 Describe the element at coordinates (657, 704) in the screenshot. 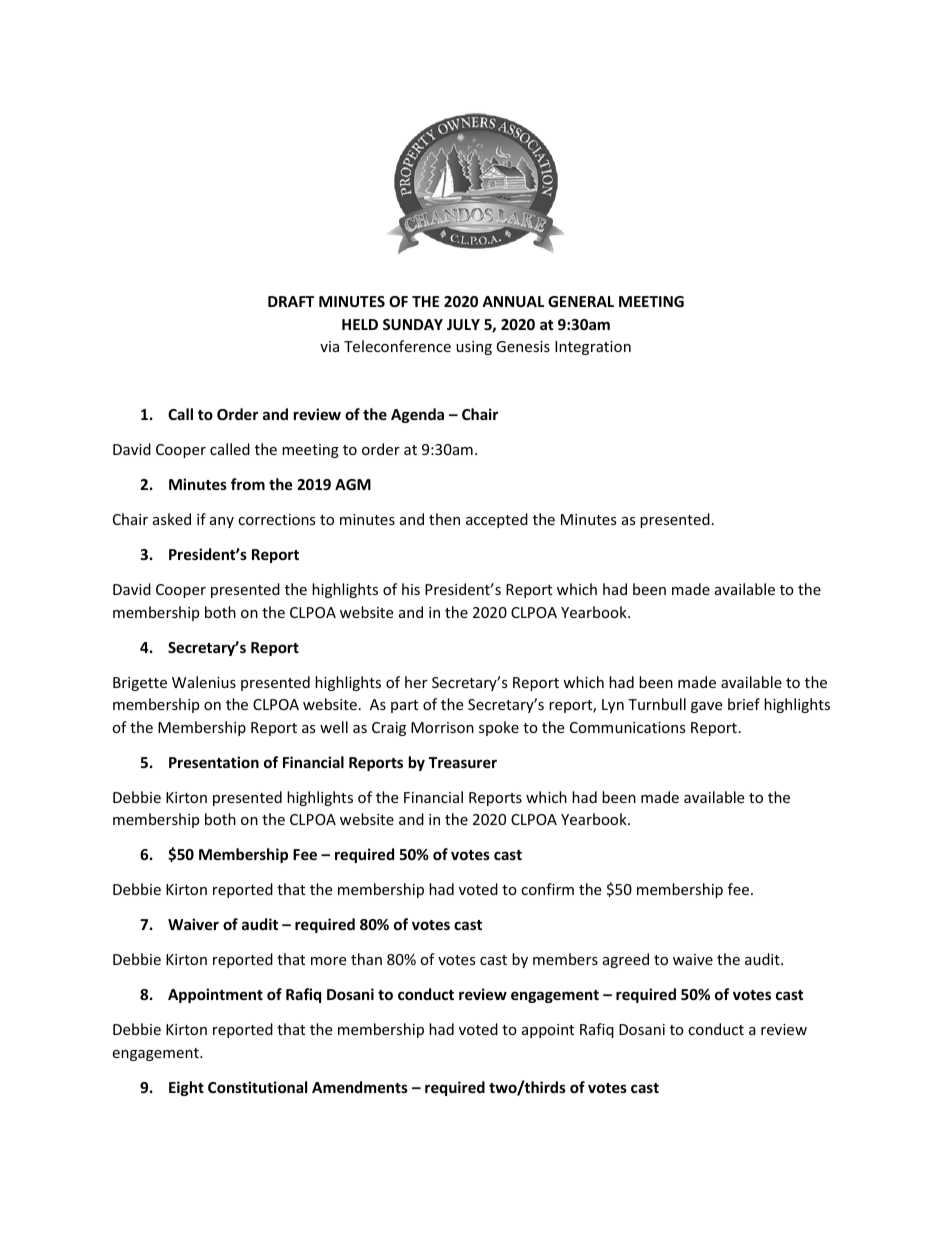

I see `Turnbull` at that location.
